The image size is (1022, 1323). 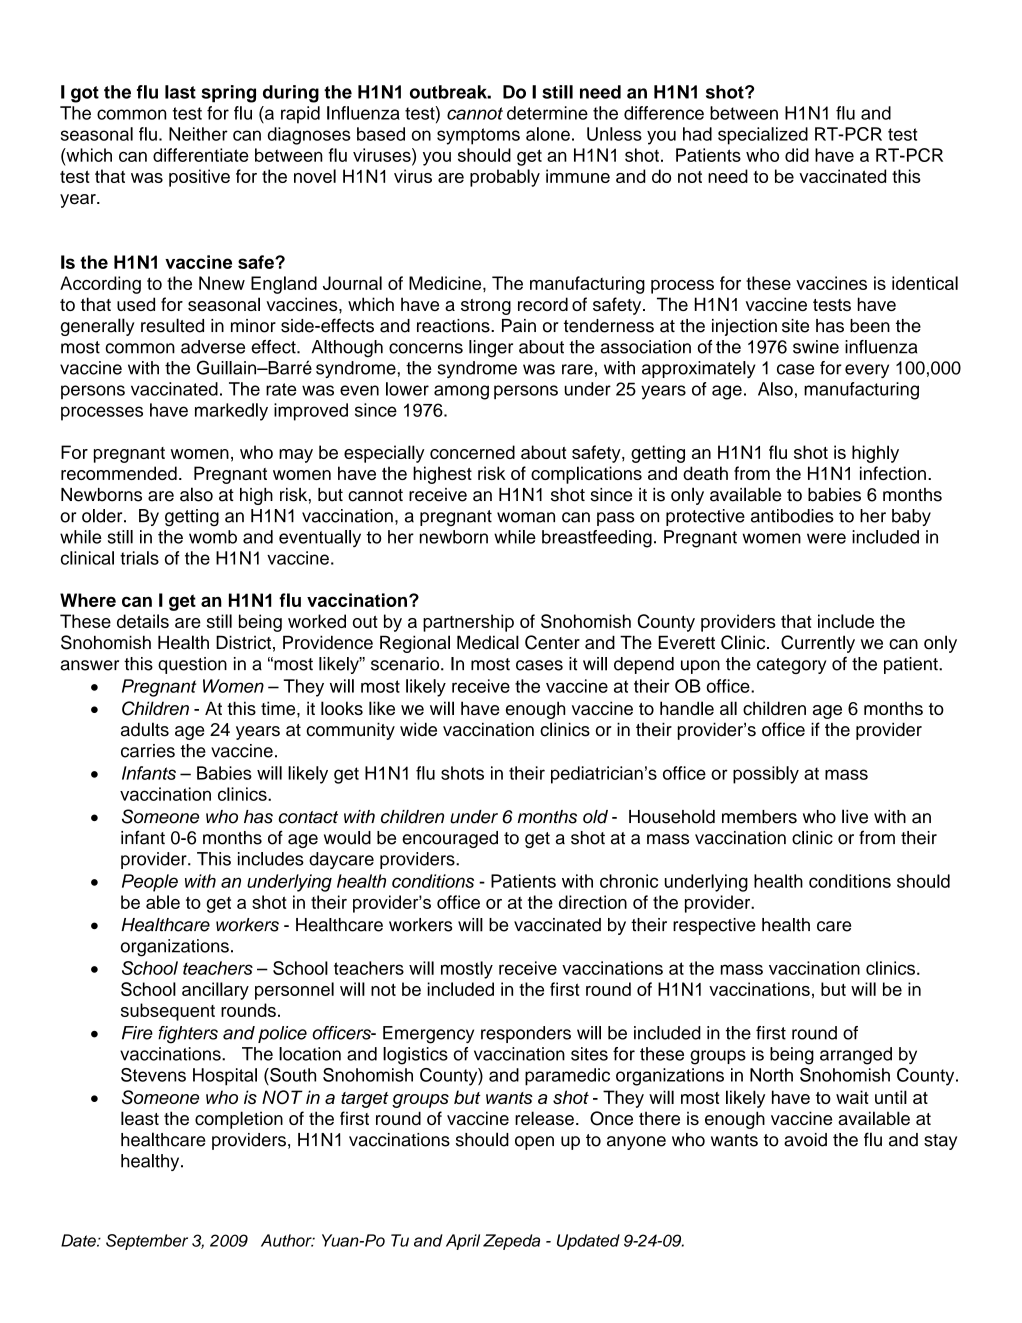 I want to click on did, so click(x=797, y=155).
